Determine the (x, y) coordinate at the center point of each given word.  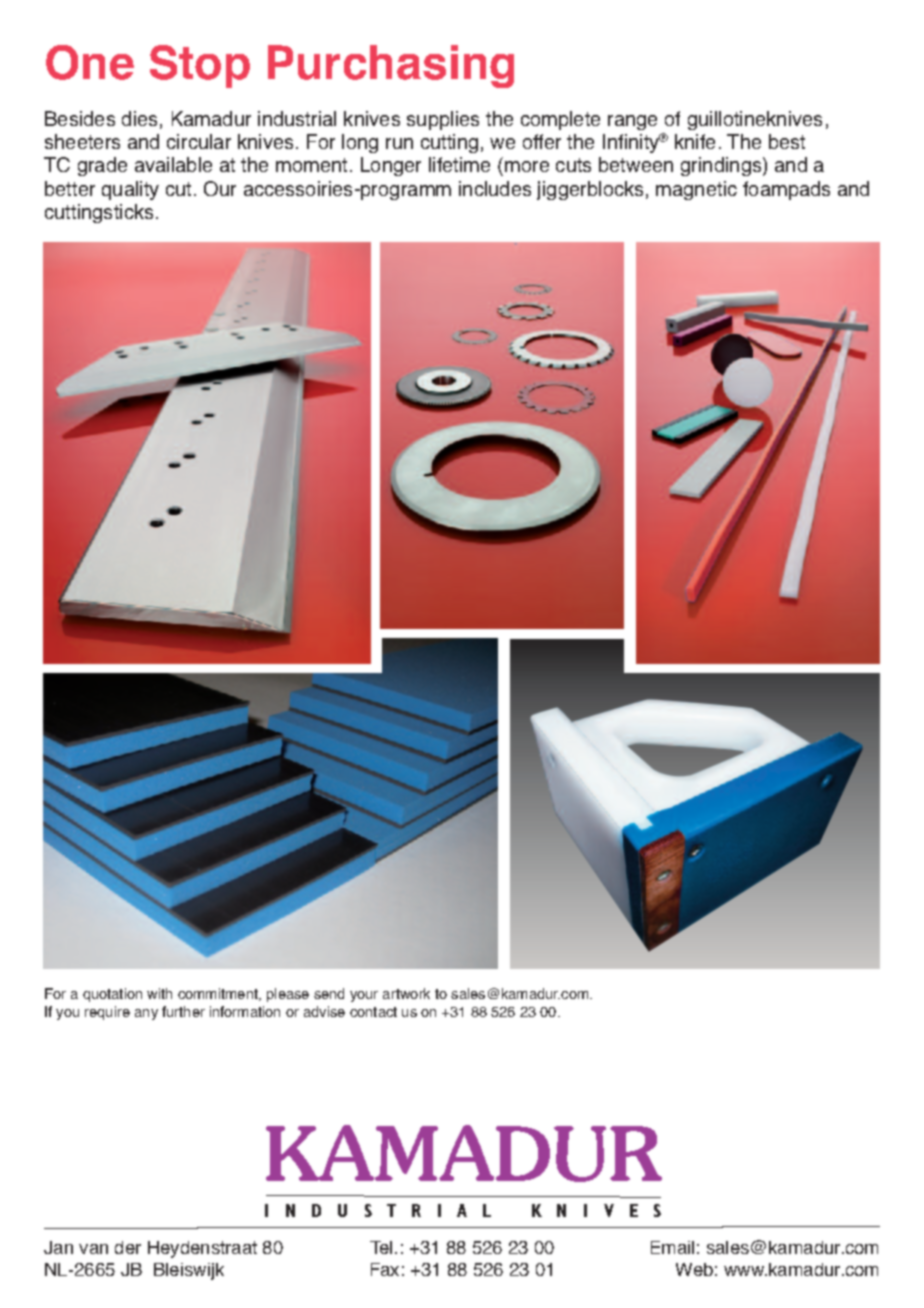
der (128, 1247)
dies (139, 118)
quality (130, 190)
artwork (406, 993)
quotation (112, 995)
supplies (443, 120)
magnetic (696, 190)
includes (495, 188)
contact (373, 1012)
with (159, 993)
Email (672, 1247)
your (364, 996)
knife (695, 141)
